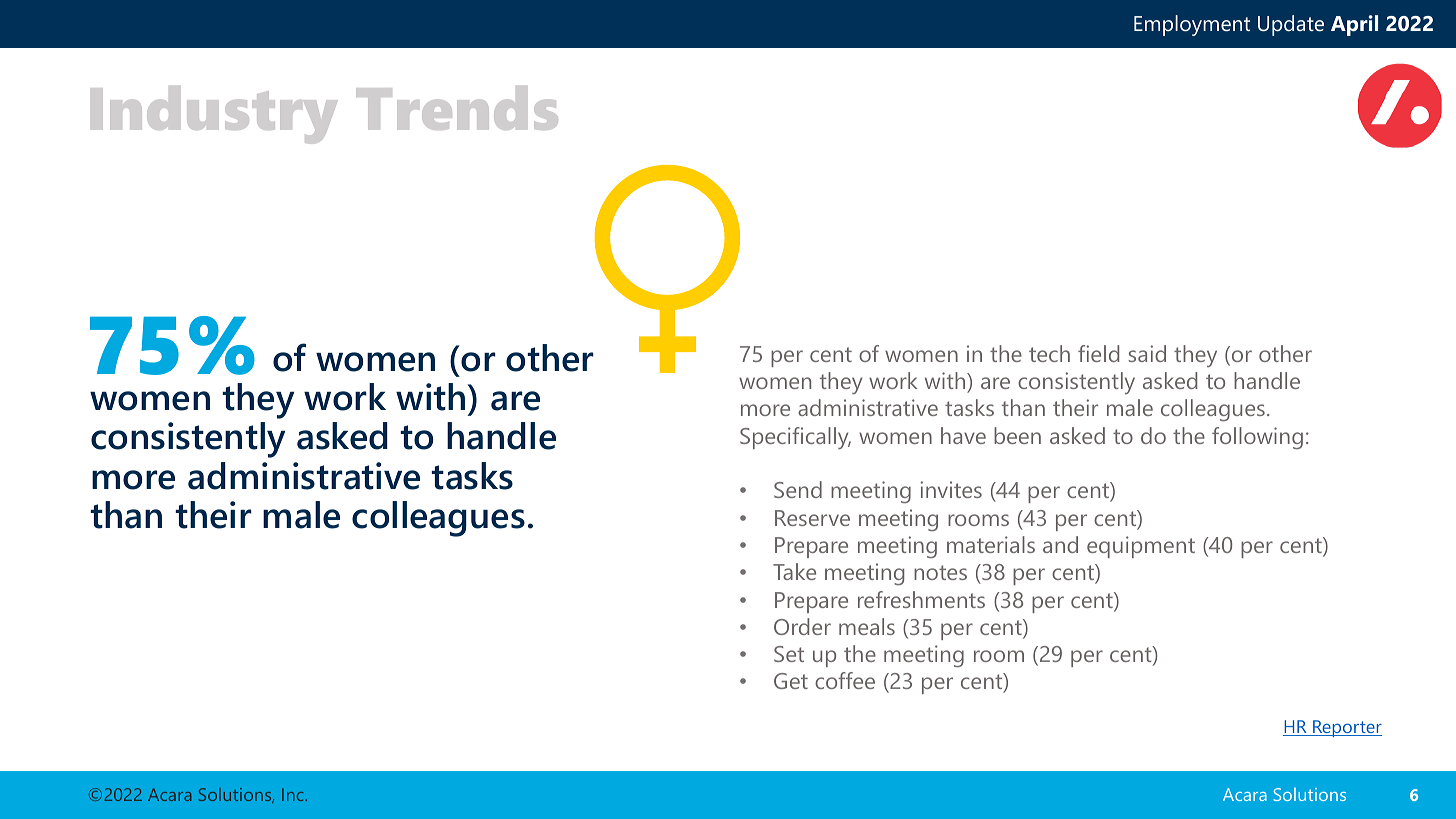 The width and height of the document is (1456, 819). What do you see at coordinates (795, 438) in the document?
I see `Specifically` at bounding box center [795, 438].
